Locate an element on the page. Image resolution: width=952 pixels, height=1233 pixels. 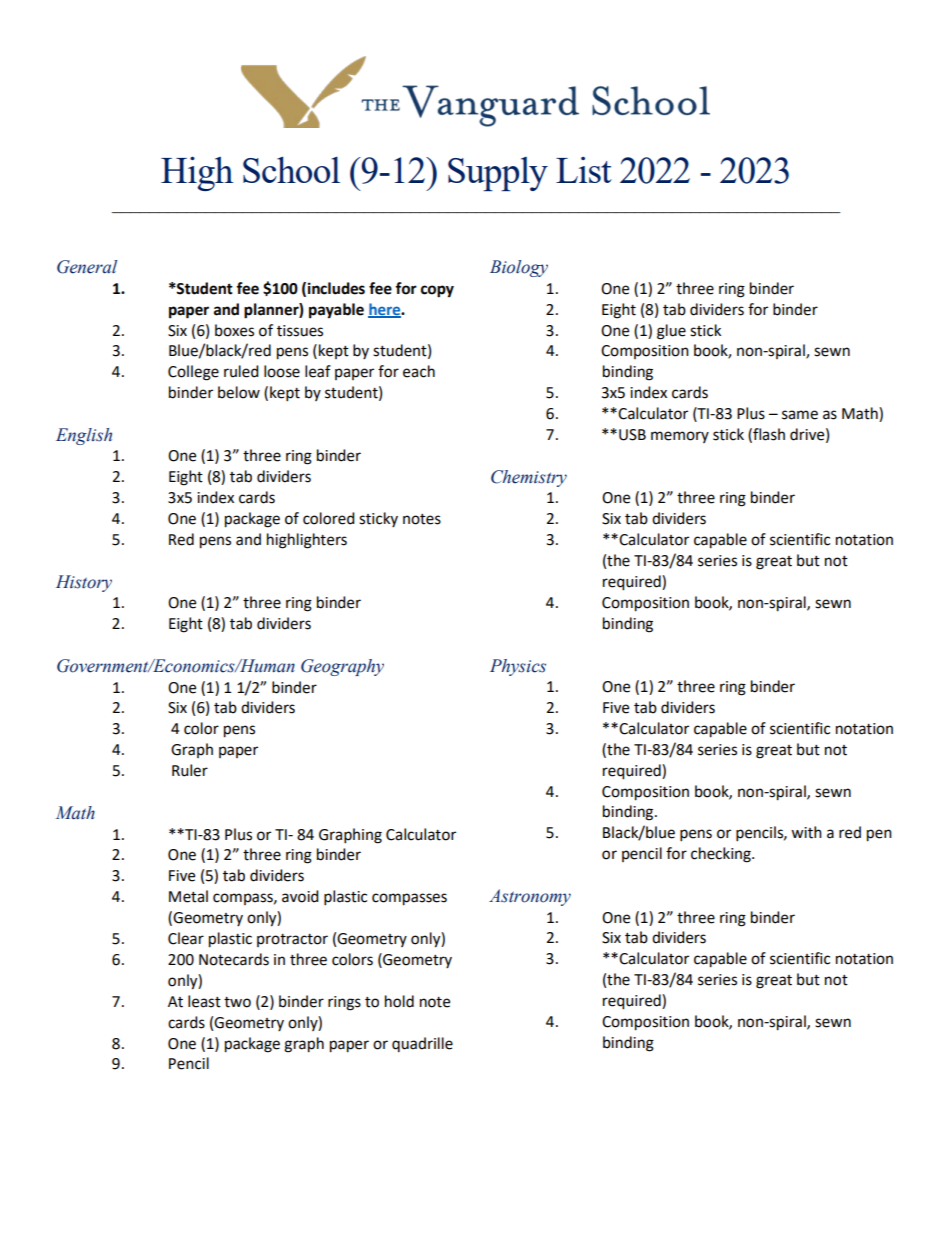
least is located at coordinates (204, 1001).
